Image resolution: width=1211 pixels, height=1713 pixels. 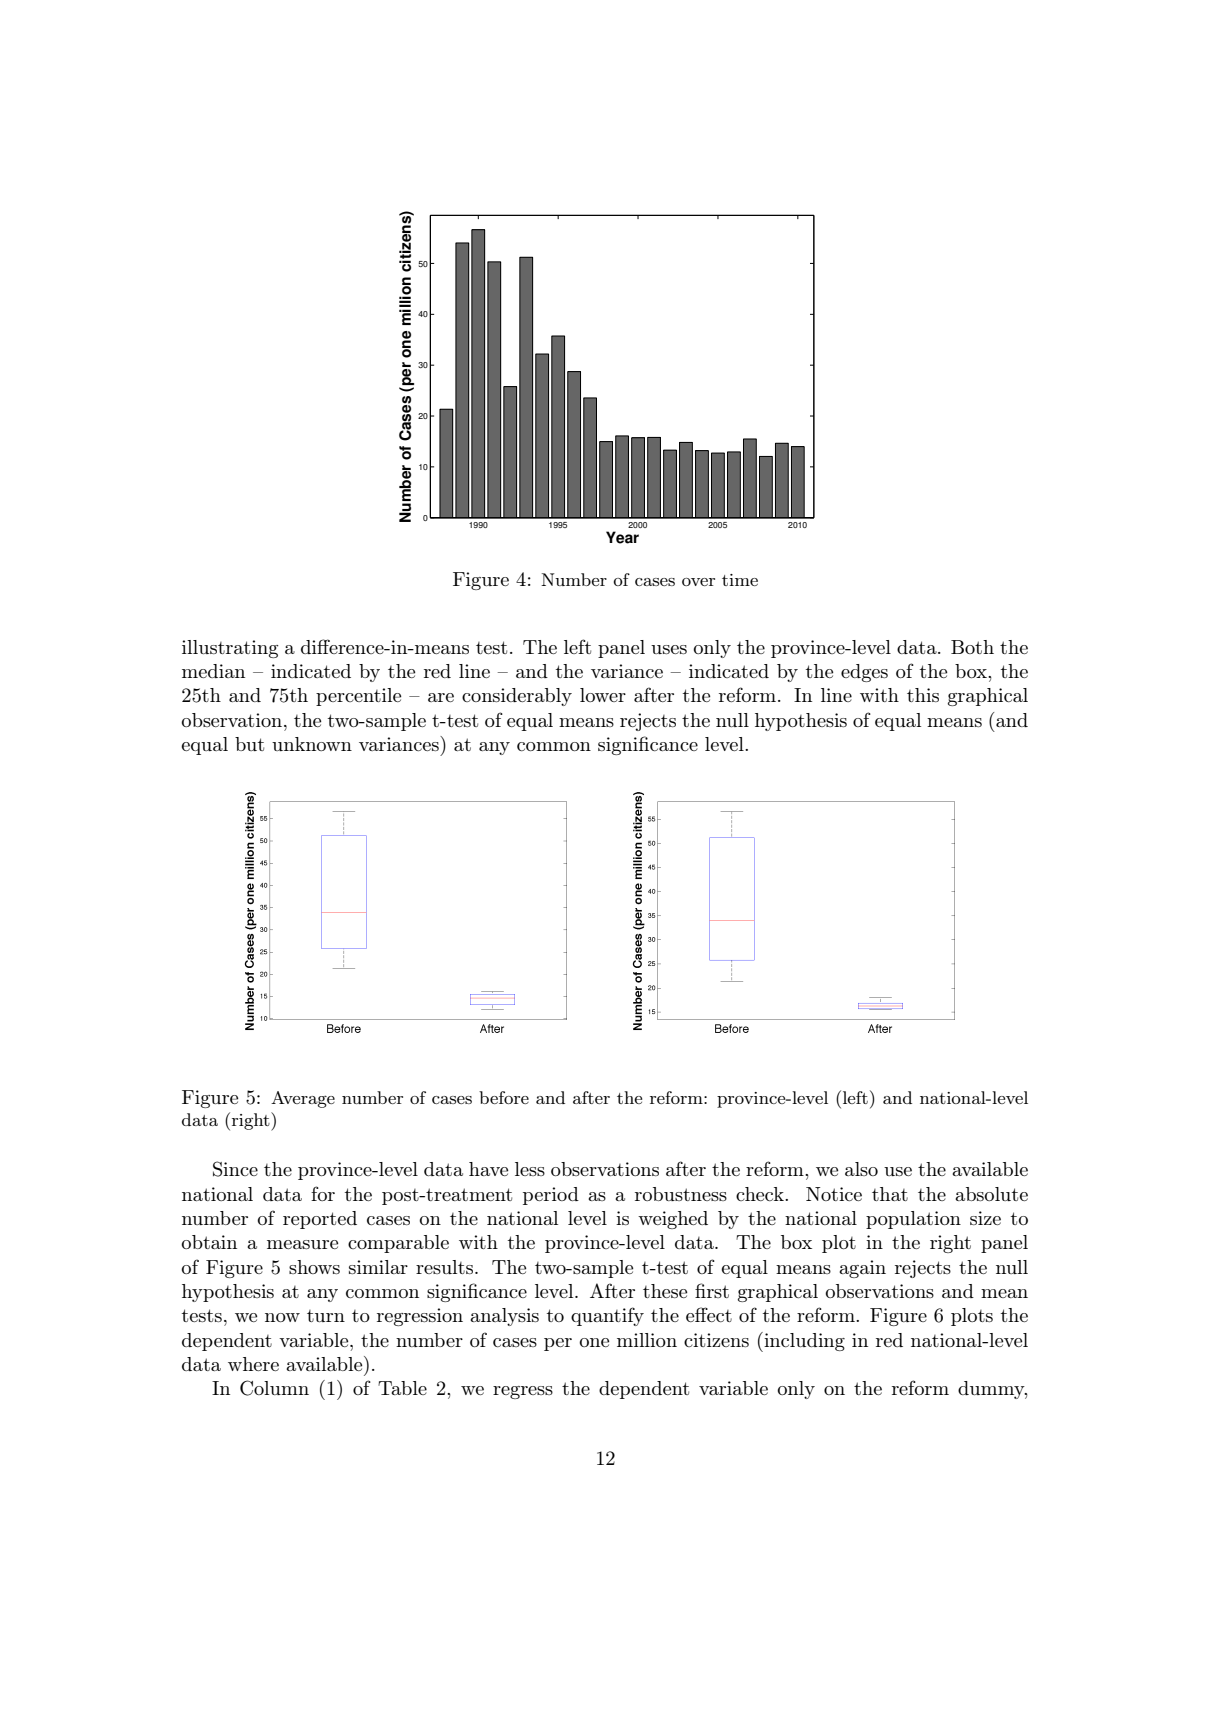 I want to click on Year, so click(x=622, y=537).
